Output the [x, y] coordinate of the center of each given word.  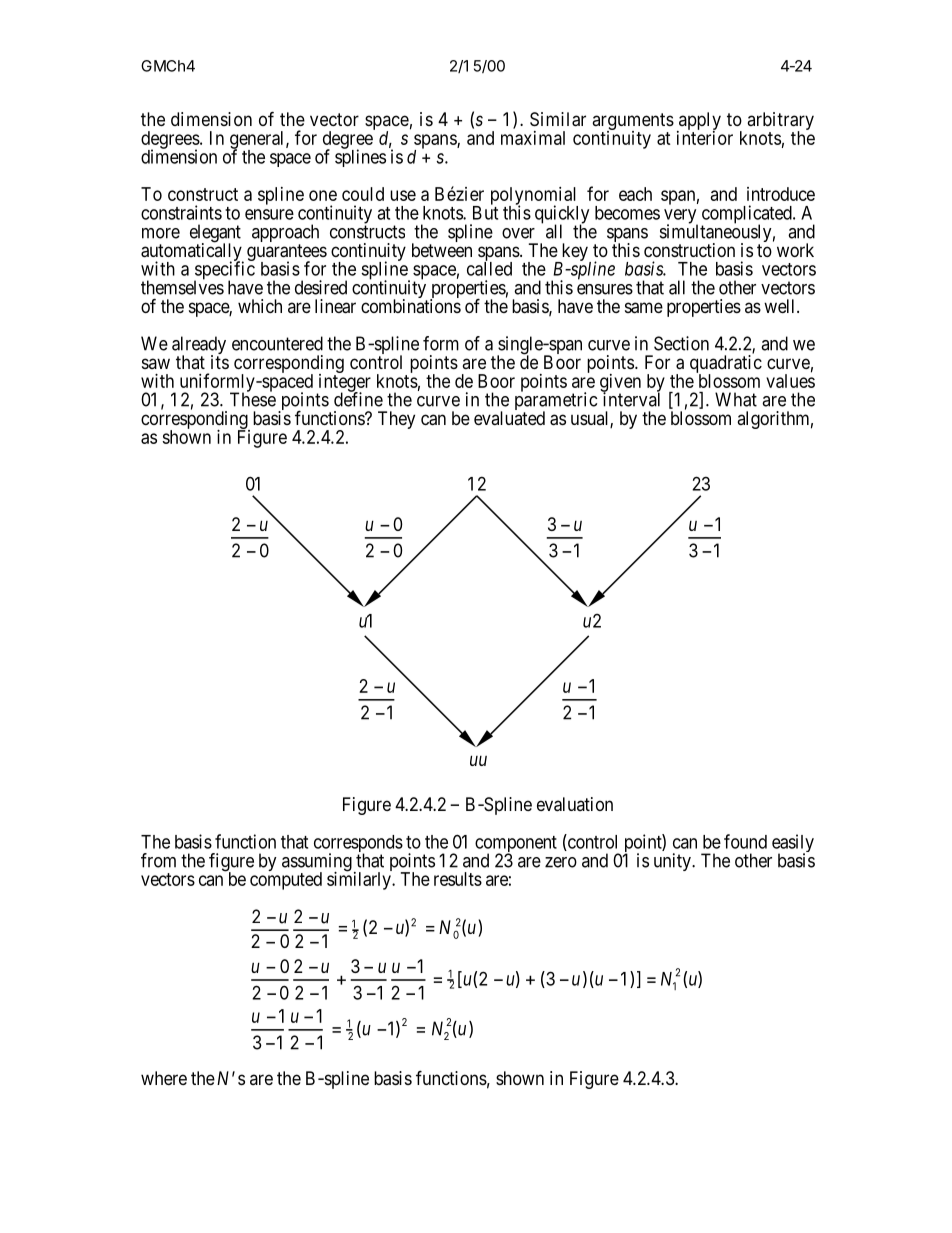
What [736, 399]
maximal [533, 138]
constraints [181, 212]
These [253, 399]
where [164, 1078]
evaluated [509, 418]
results [458, 879]
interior [705, 138]
